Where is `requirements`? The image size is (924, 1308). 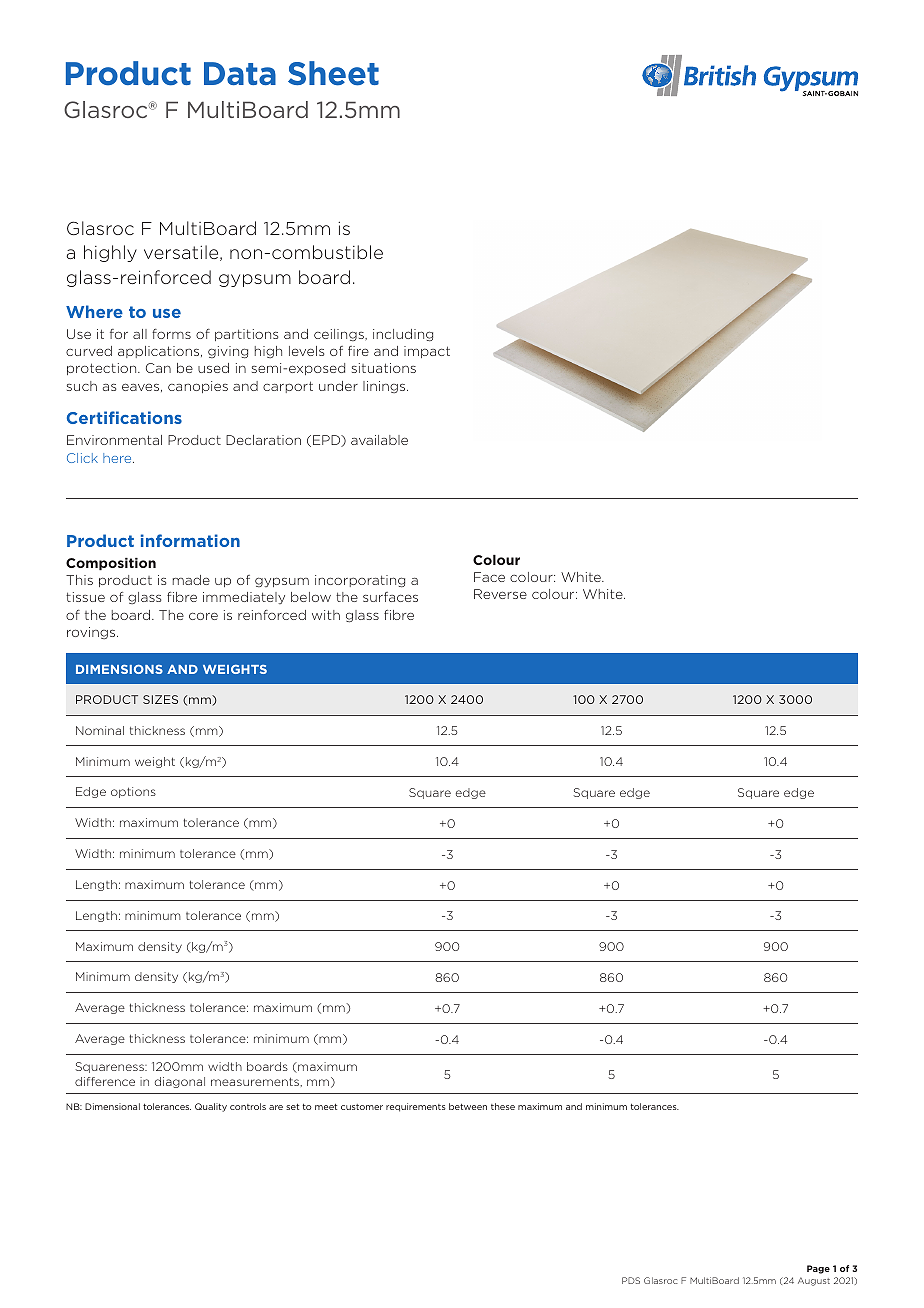
requirements is located at coordinates (416, 1107).
